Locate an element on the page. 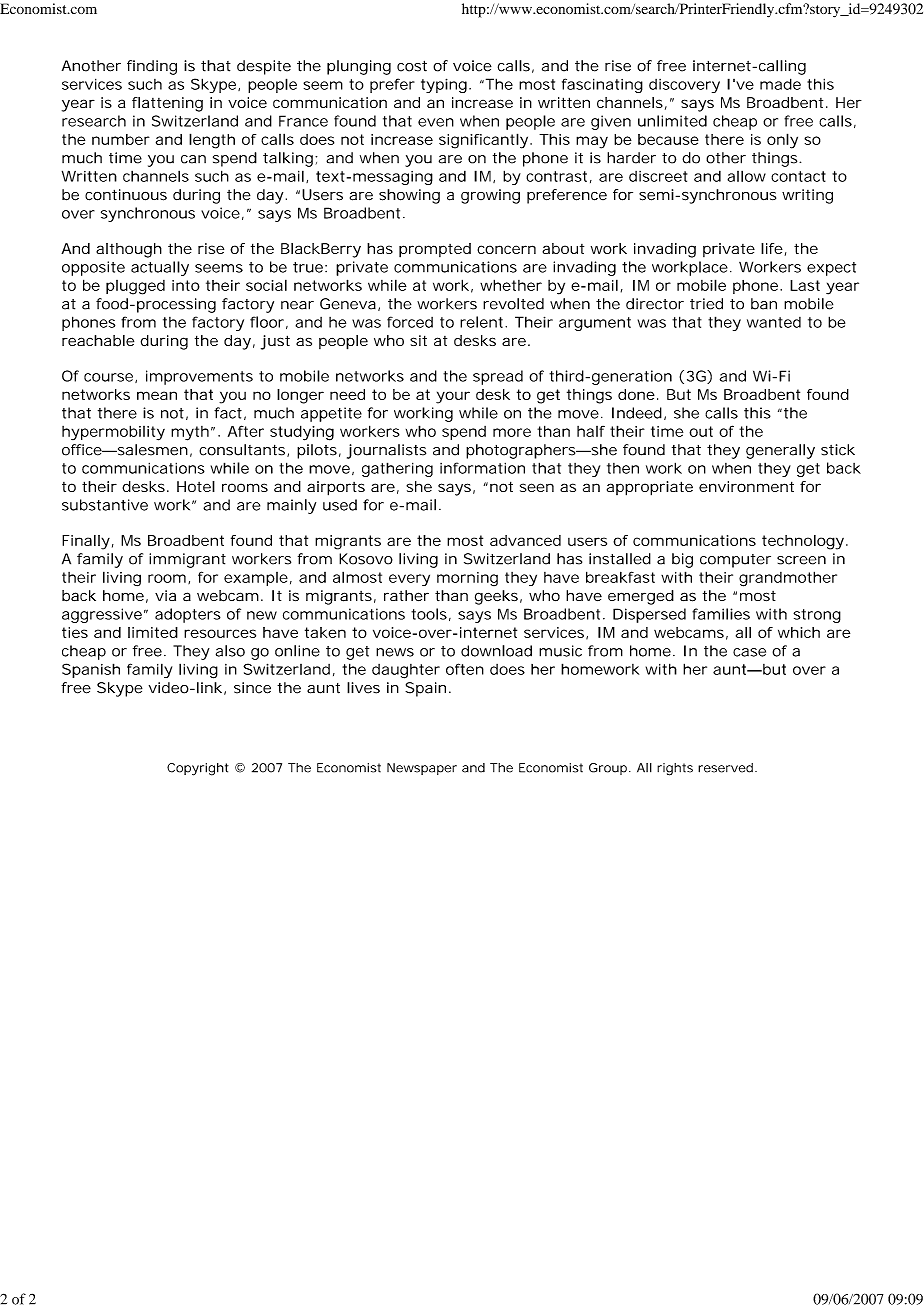  flattening is located at coordinates (167, 104).
